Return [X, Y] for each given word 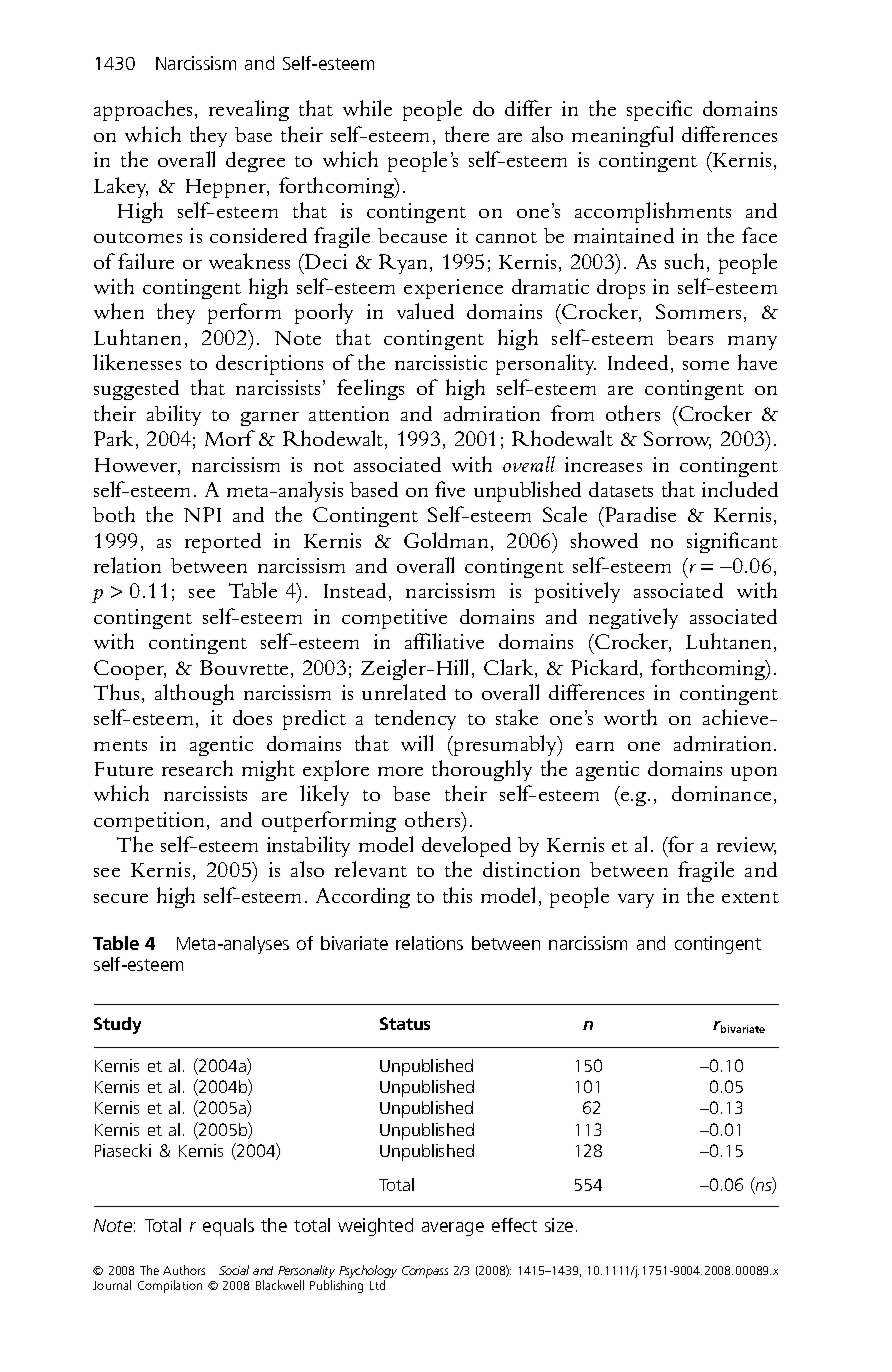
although [194, 694]
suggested [136, 390]
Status [405, 1023]
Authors [184, 1270]
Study [117, 1025]
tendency [415, 720]
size [559, 1225]
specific [659, 110]
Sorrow [677, 440]
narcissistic [441, 362]
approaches [143, 110]
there [467, 134]
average [453, 1229]
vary [636, 901]
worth [630, 717]
